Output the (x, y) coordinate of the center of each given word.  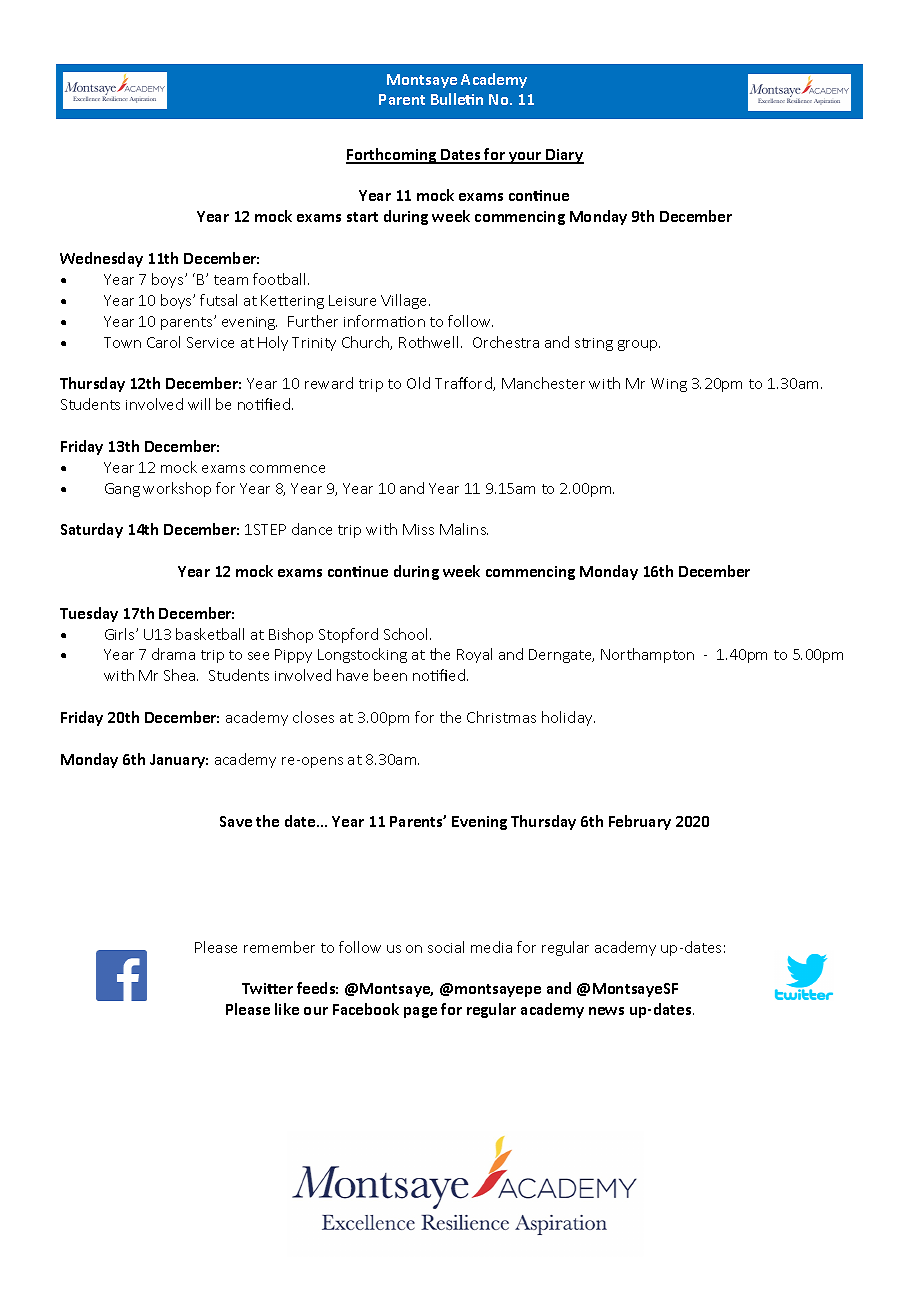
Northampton (647, 655)
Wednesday (101, 259)
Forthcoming (392, 156)
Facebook (366, 1009)
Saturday (92, 530)
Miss (418, 529)
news (606, 1011)
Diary (564, 156)
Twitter (267, 988)
